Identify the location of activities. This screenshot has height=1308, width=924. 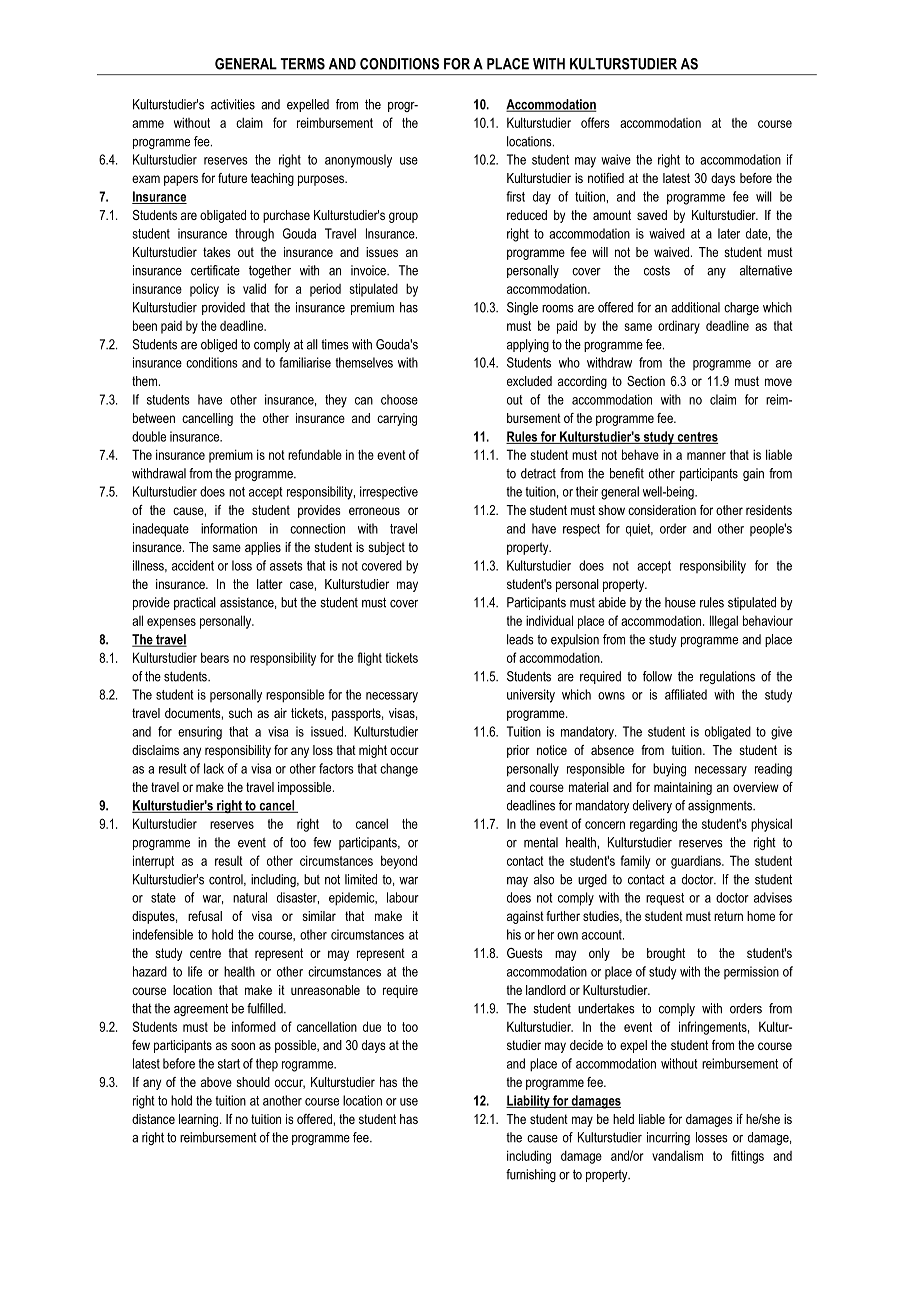
(233, 104).
